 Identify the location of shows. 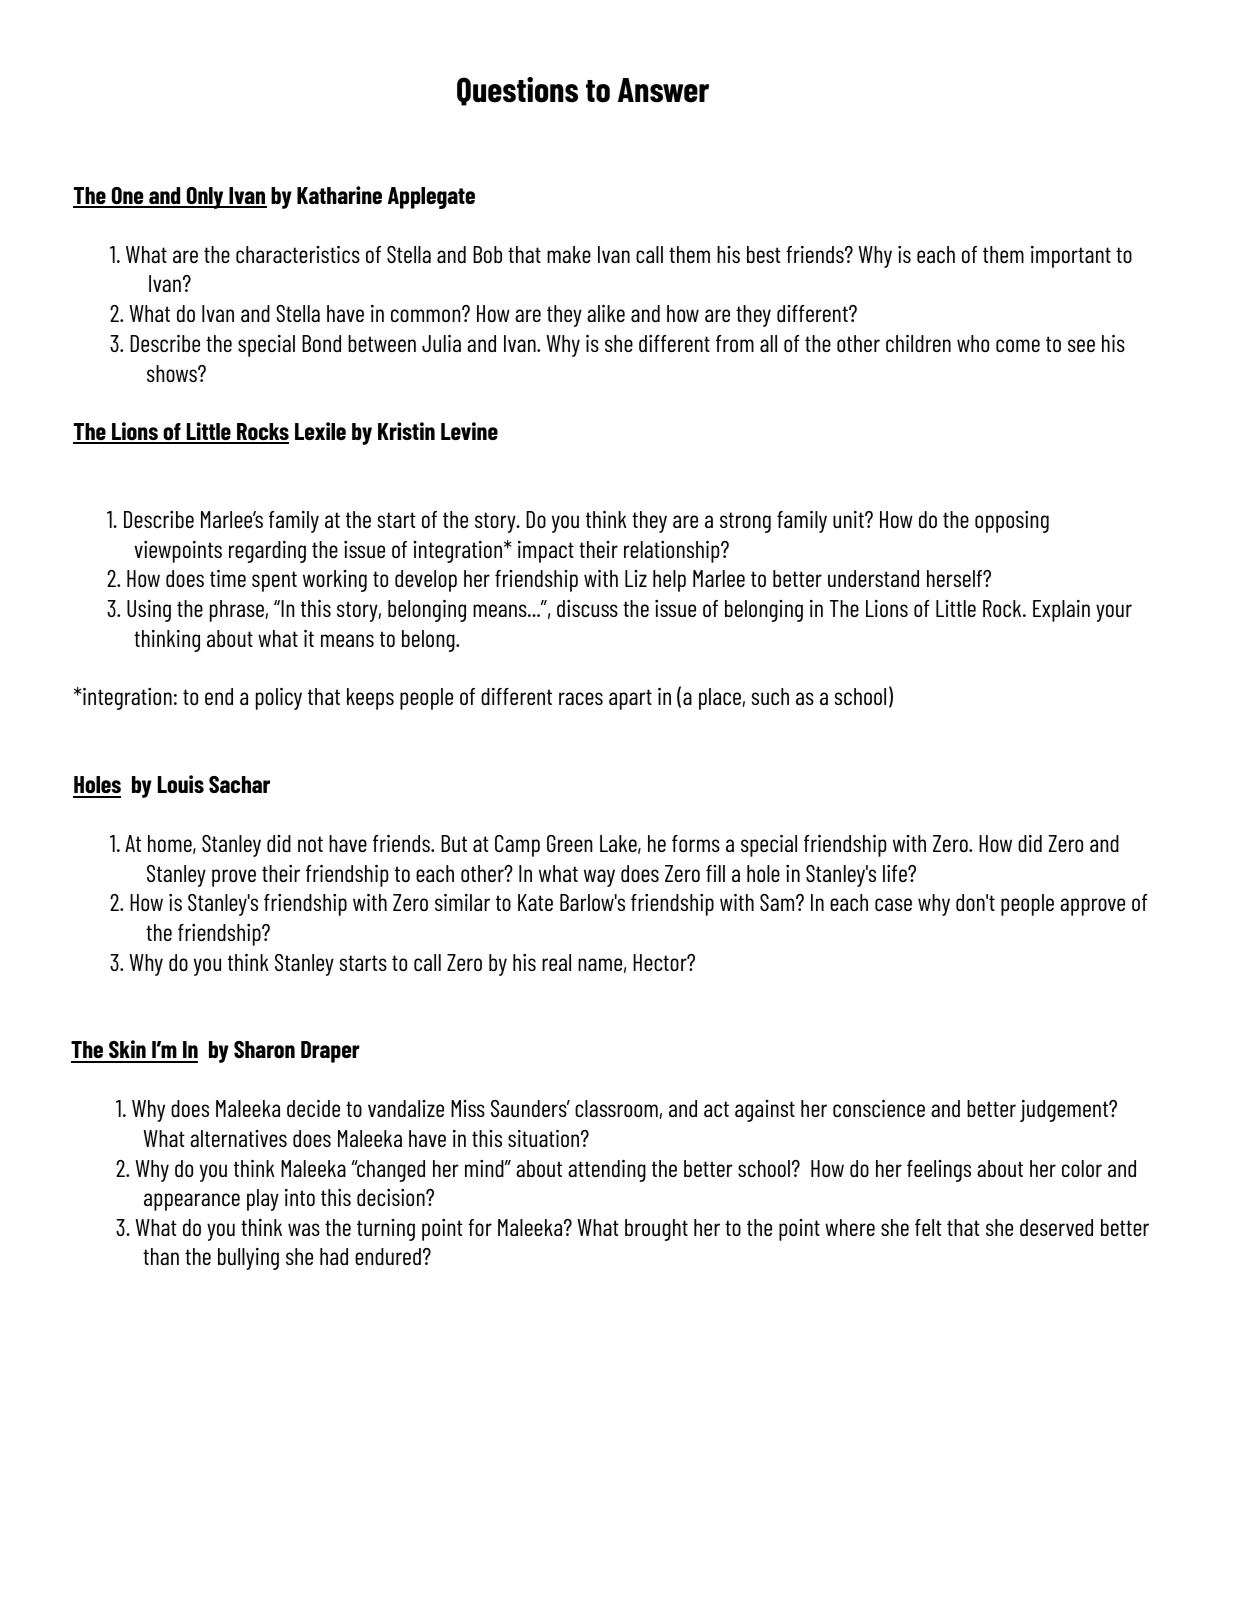
(173, 373).
